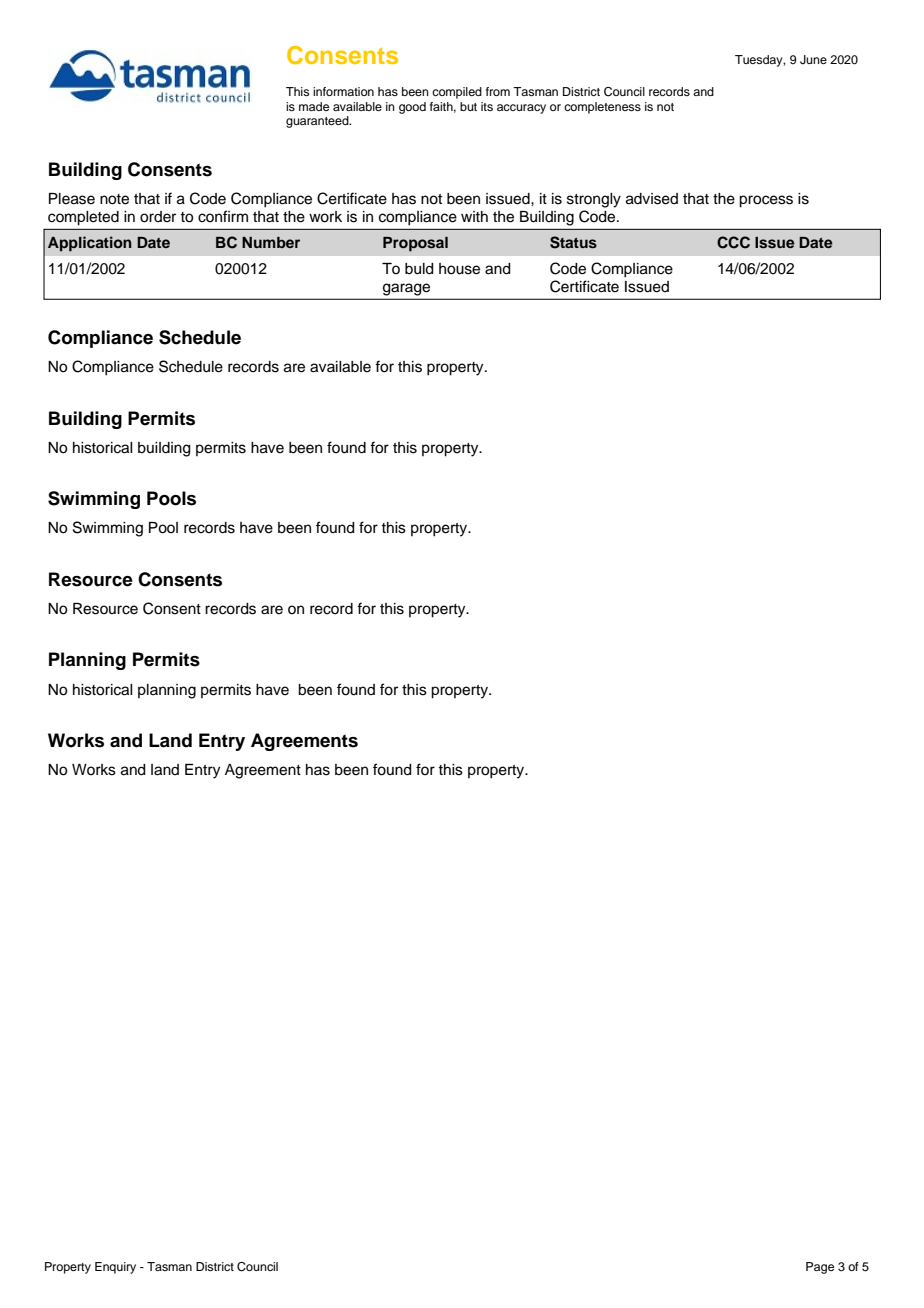  What do you see at coordinates (457, 93) in the screenshot?
I see `compiled` at bounding box center [457, 93].
